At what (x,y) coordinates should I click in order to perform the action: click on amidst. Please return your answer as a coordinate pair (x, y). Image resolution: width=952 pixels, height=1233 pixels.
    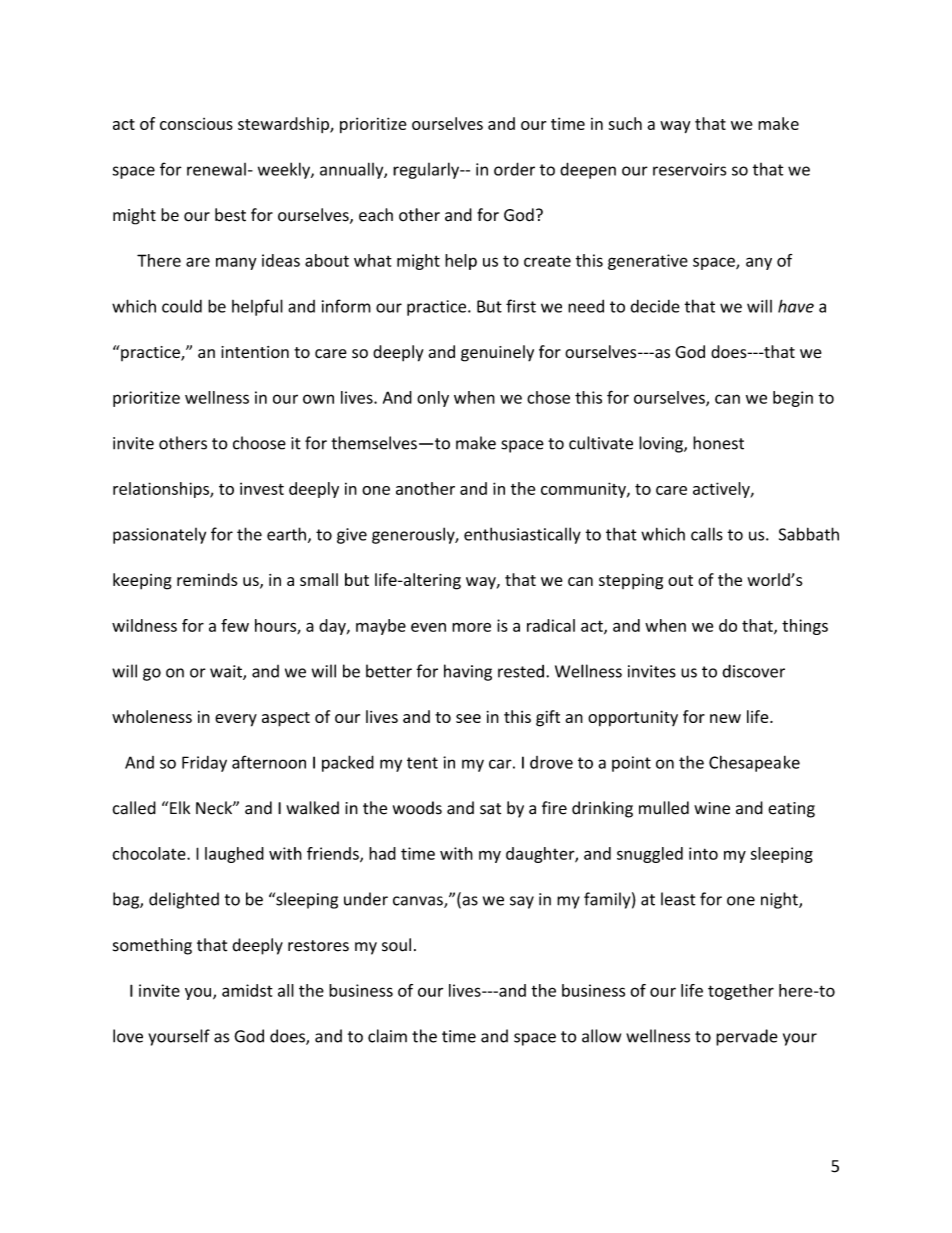
    Looking at the image, I should click on (247, 990).
